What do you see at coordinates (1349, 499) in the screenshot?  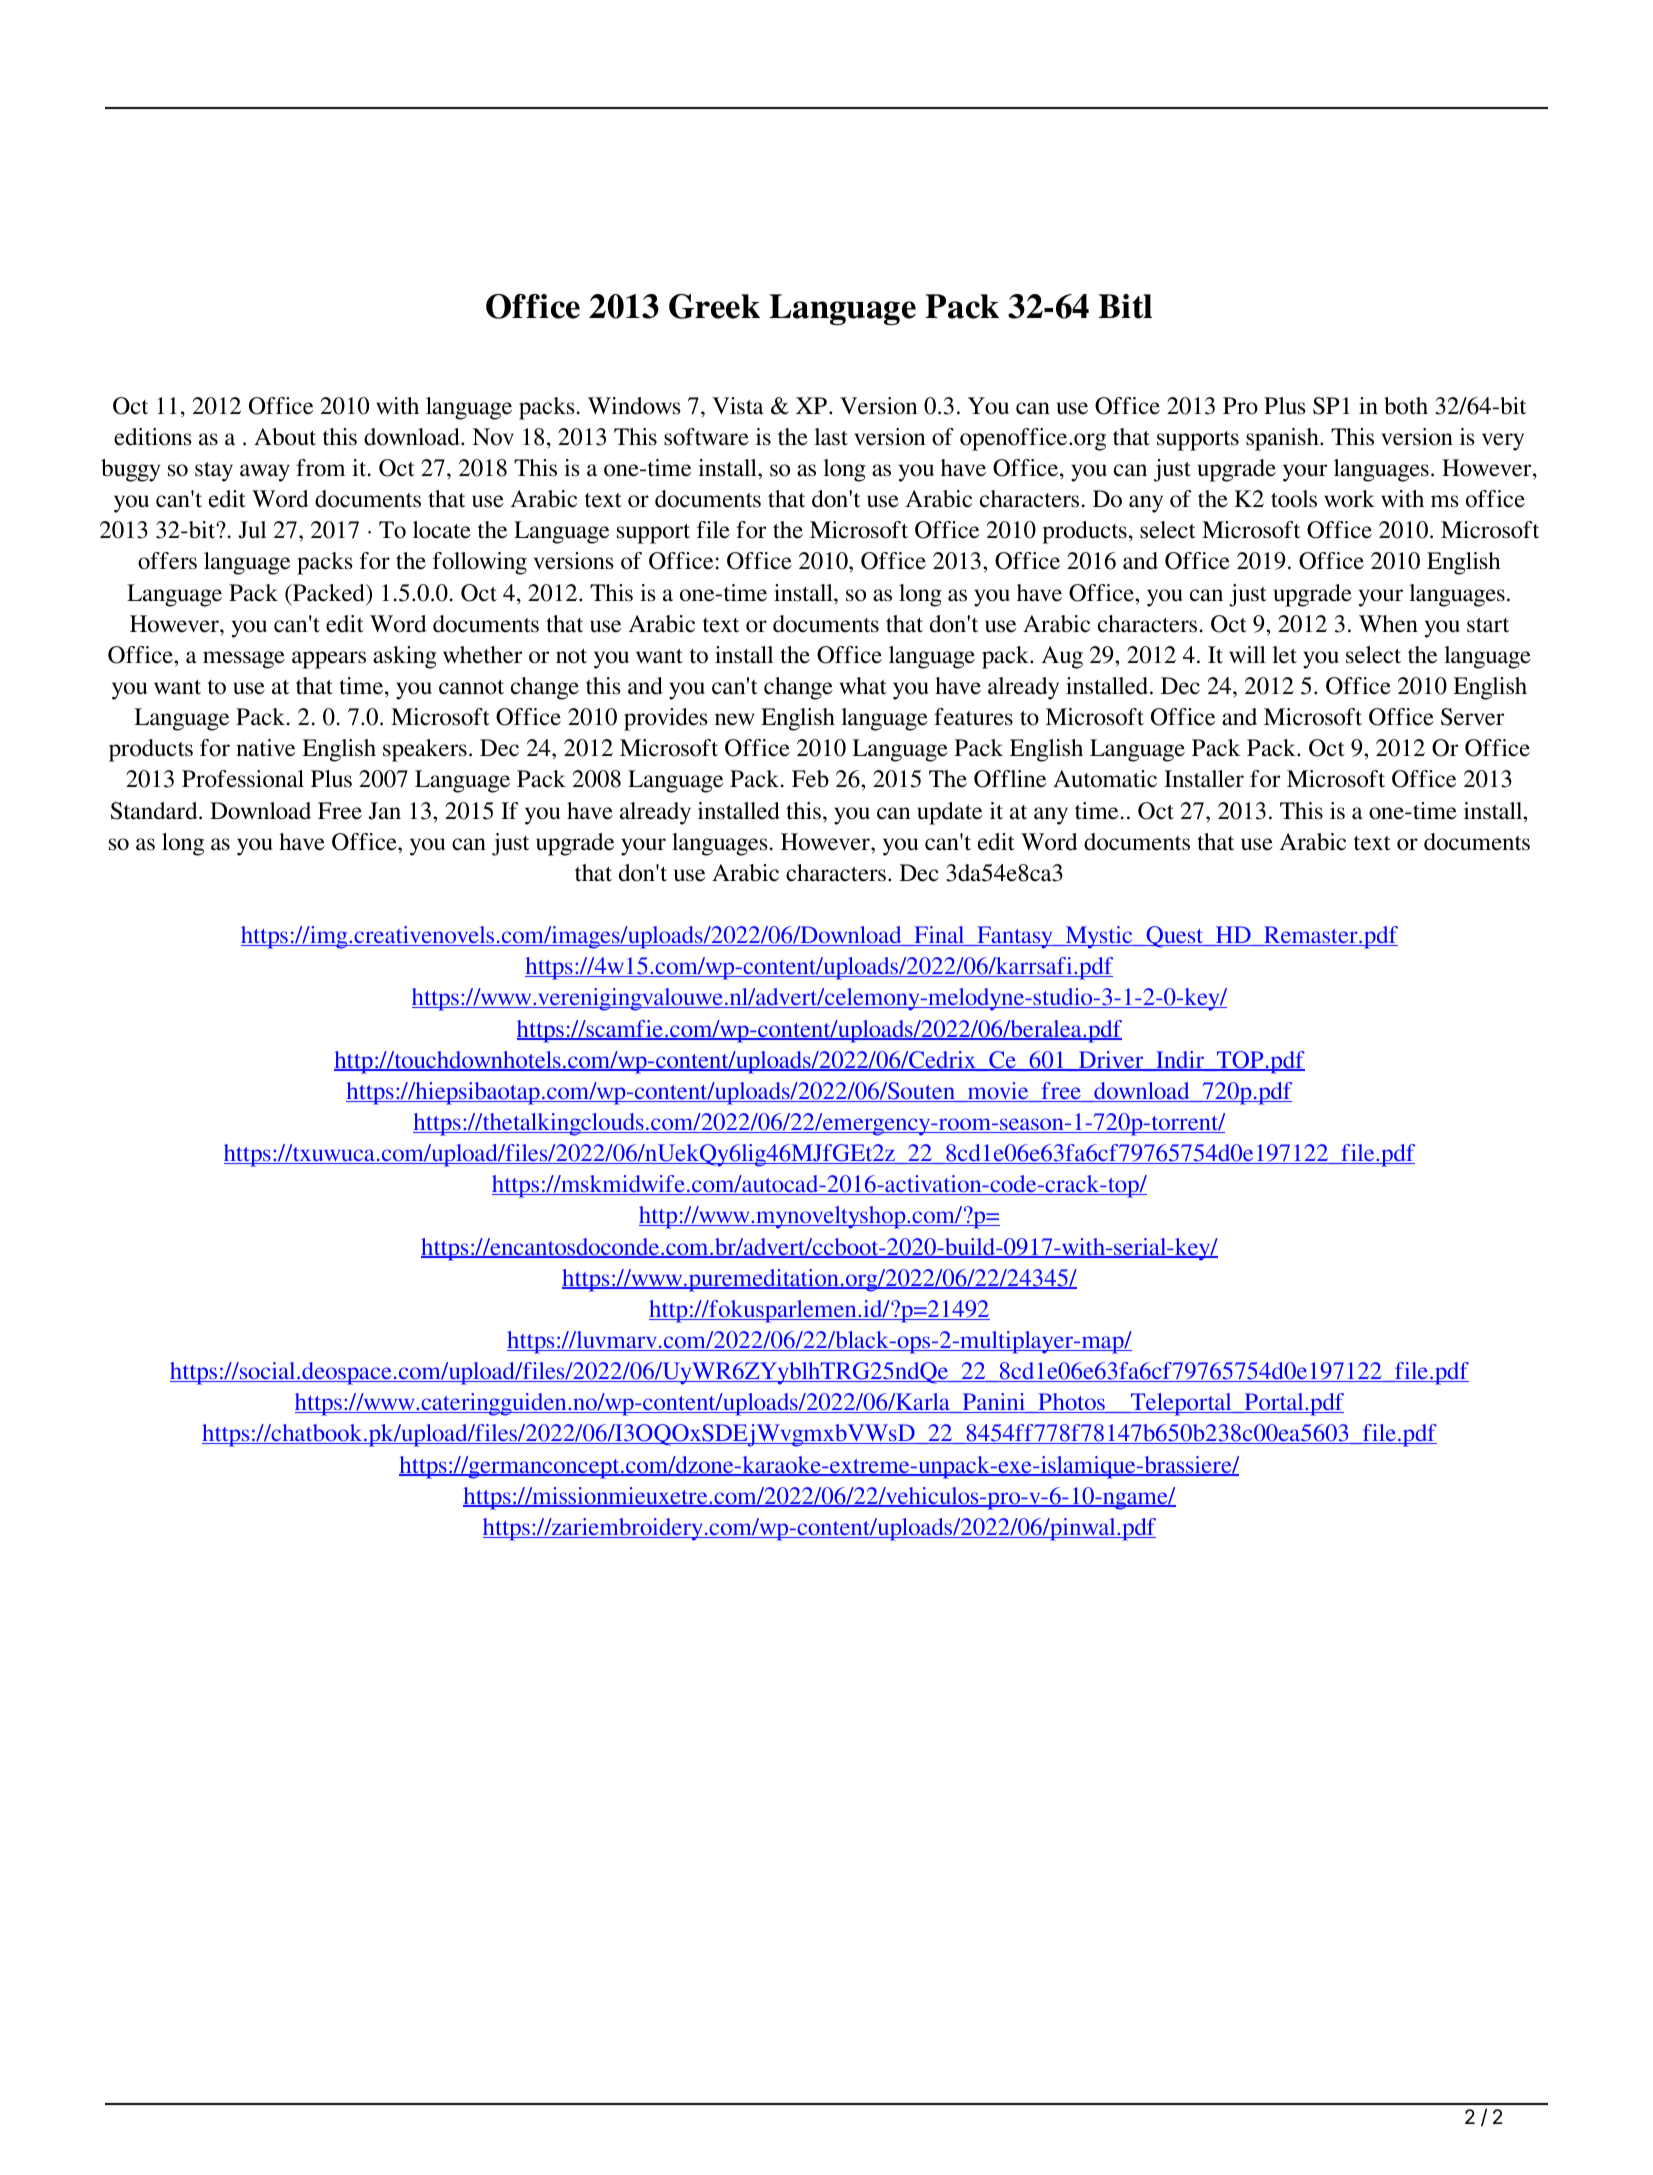 I see `work` at bounding box center [1349, 499].
